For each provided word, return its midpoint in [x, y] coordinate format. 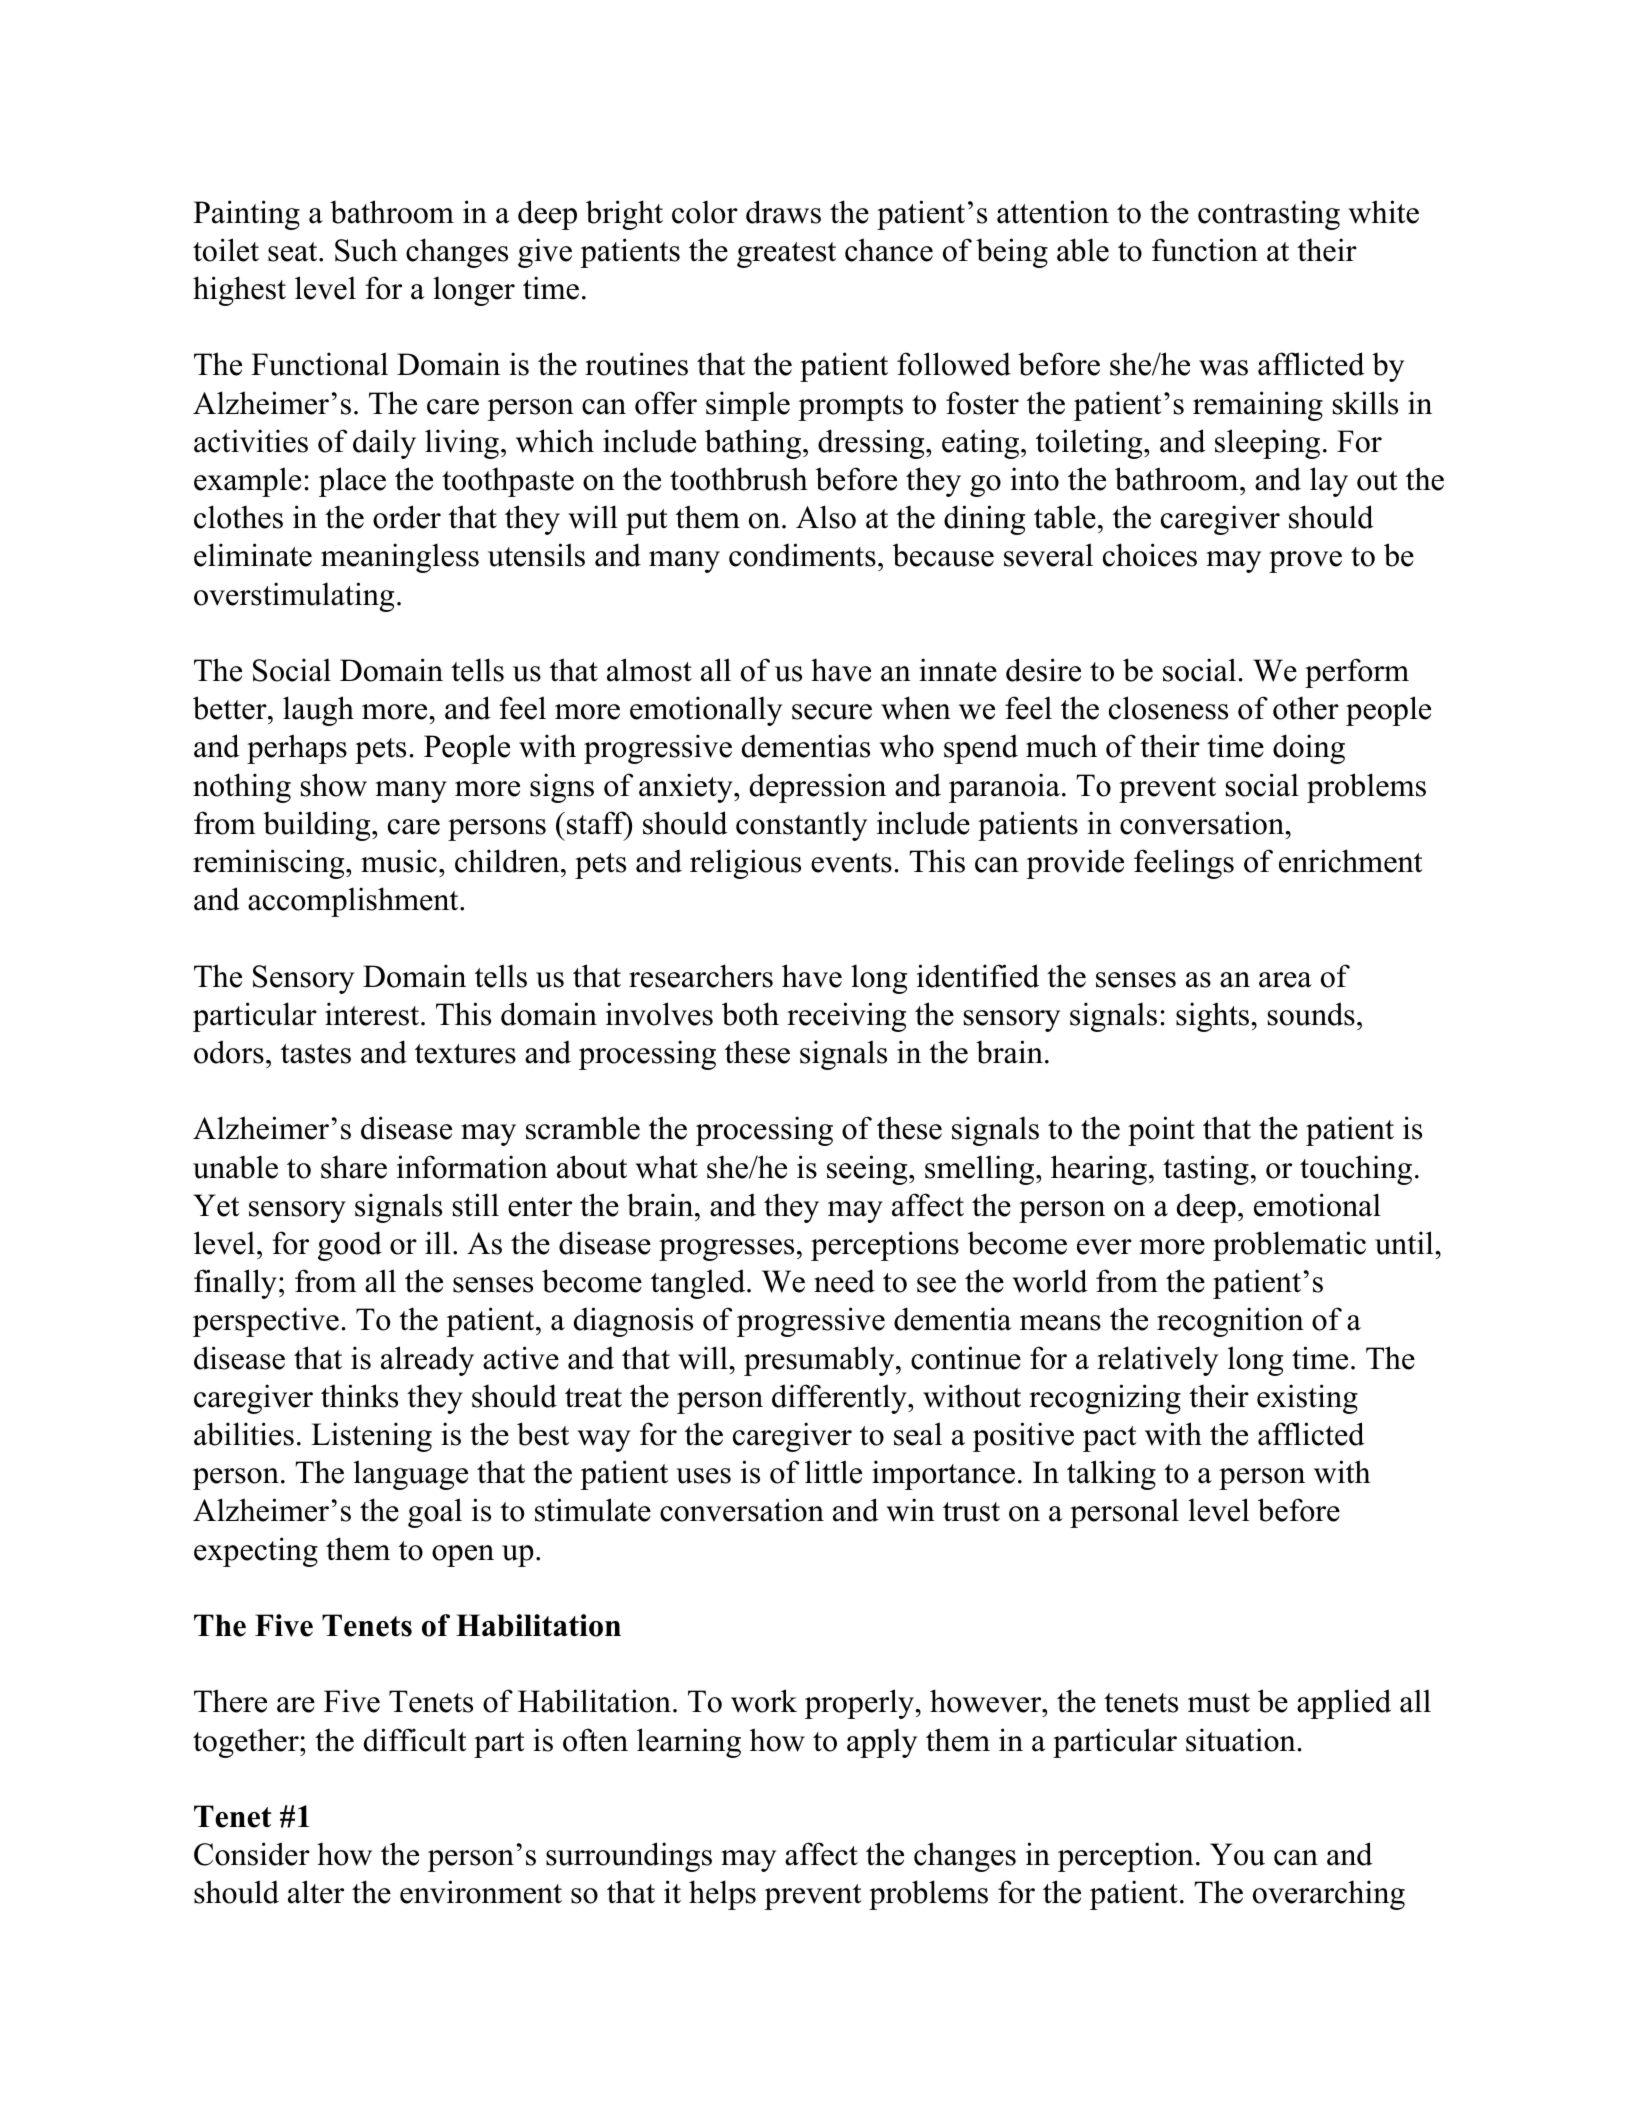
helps [722, 1895]
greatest [786, 255]
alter [316, 1892]
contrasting [1269, 215]
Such [366, 250]
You [1237, 1854]
